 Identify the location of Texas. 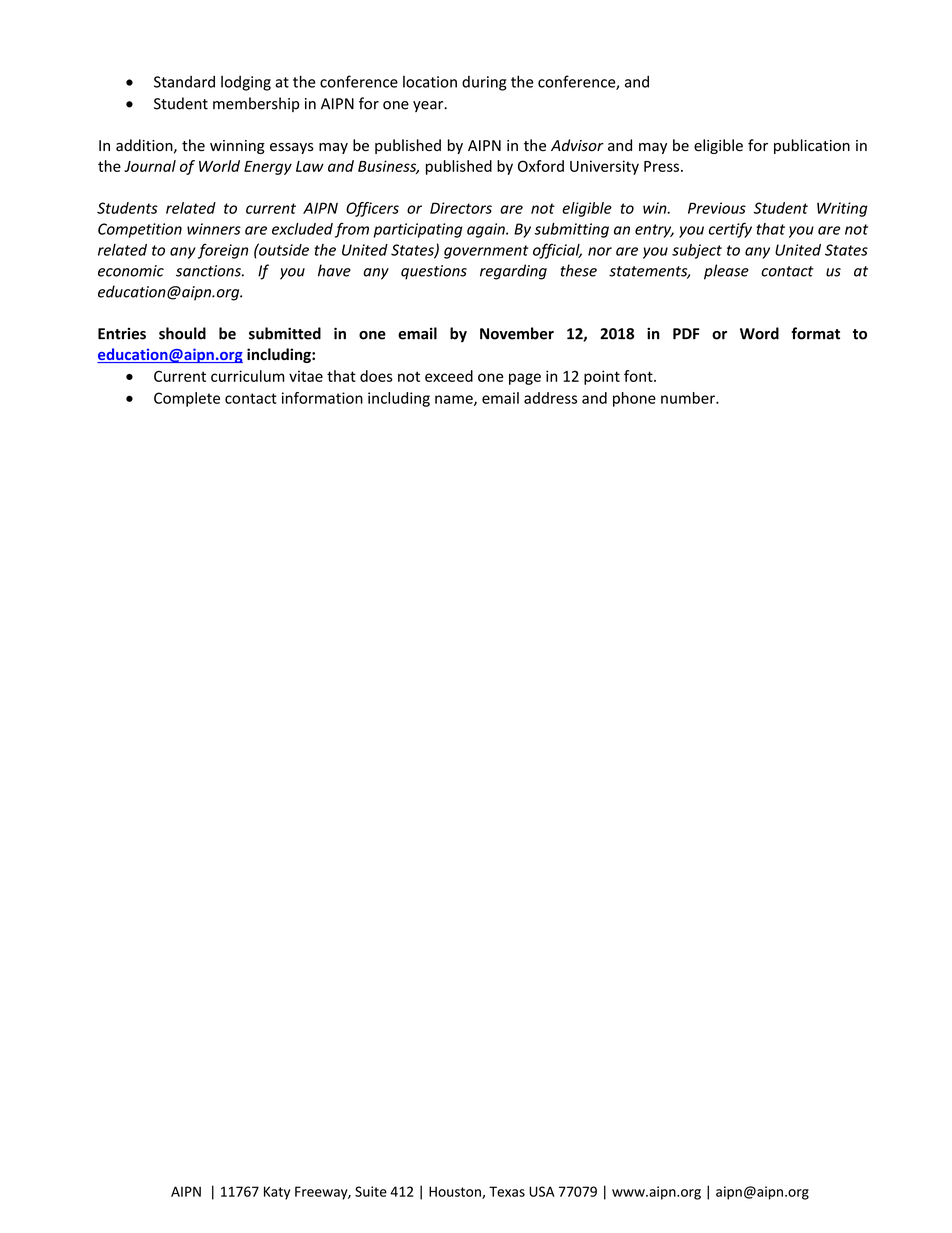
(507, 1191).
